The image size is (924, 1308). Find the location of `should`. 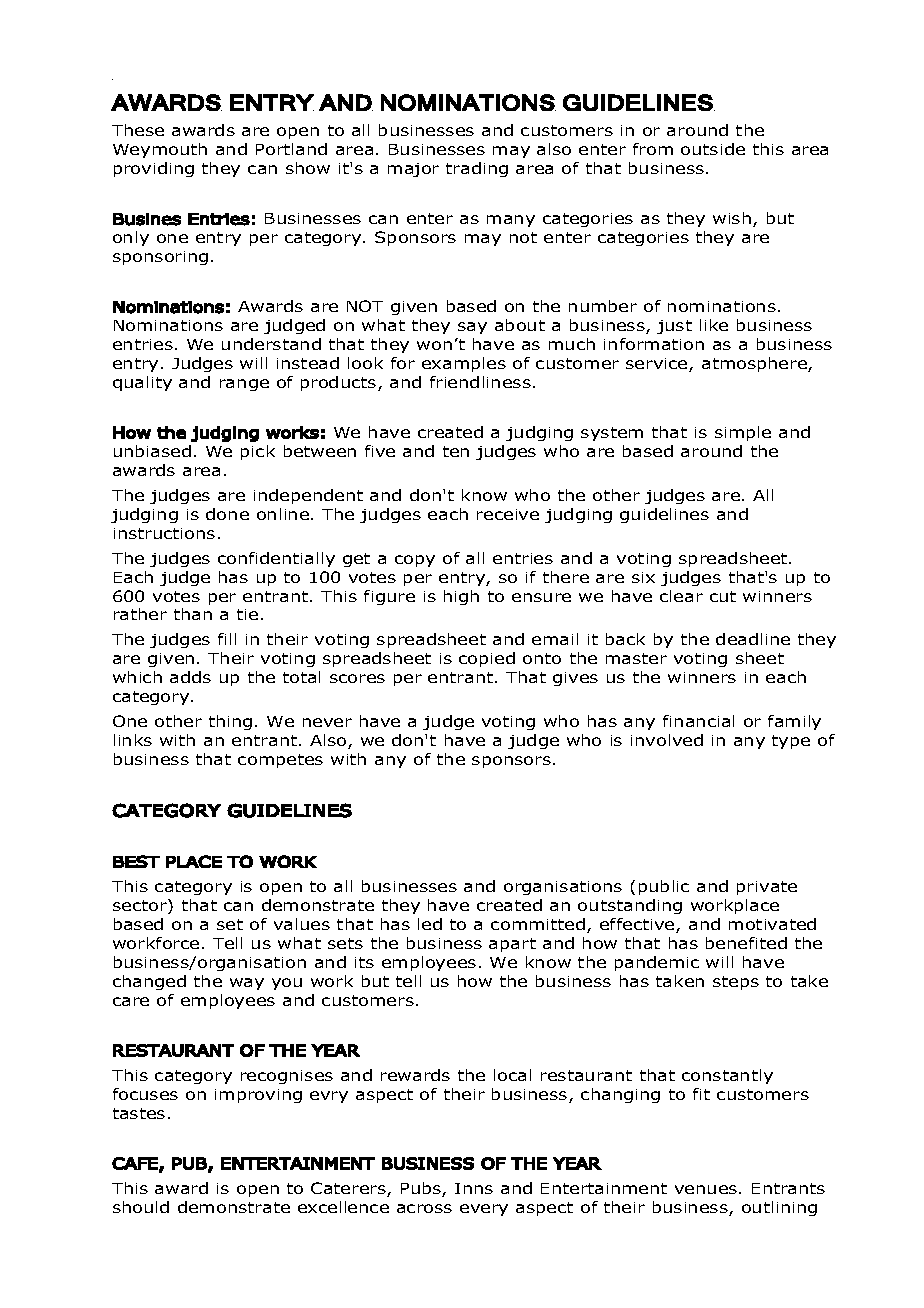

should is located at coordinates (141, 1207).
